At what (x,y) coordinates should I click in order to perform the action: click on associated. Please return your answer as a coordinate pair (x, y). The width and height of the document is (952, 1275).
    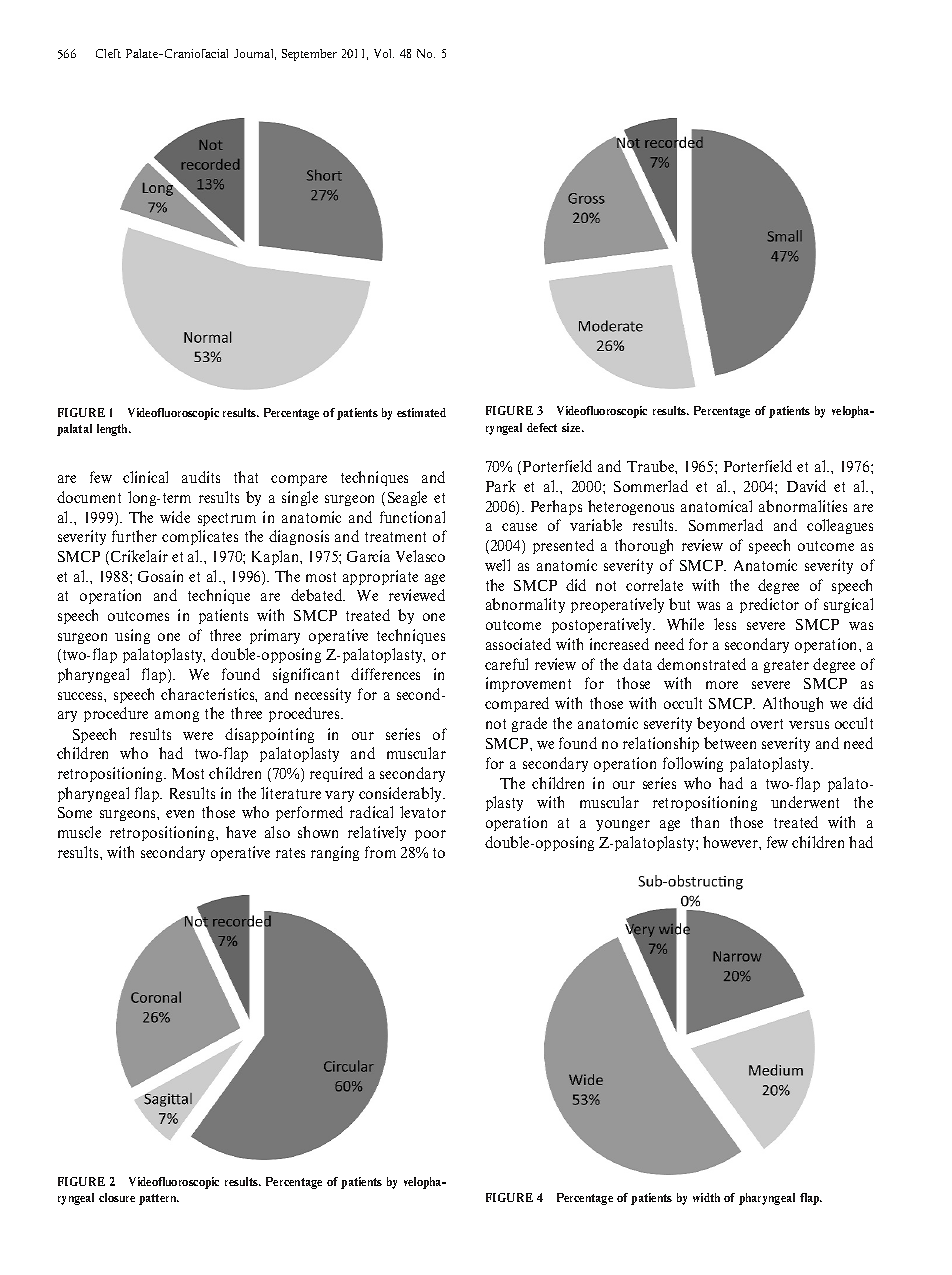
    Looking at the image, I should click on (518, 644).
